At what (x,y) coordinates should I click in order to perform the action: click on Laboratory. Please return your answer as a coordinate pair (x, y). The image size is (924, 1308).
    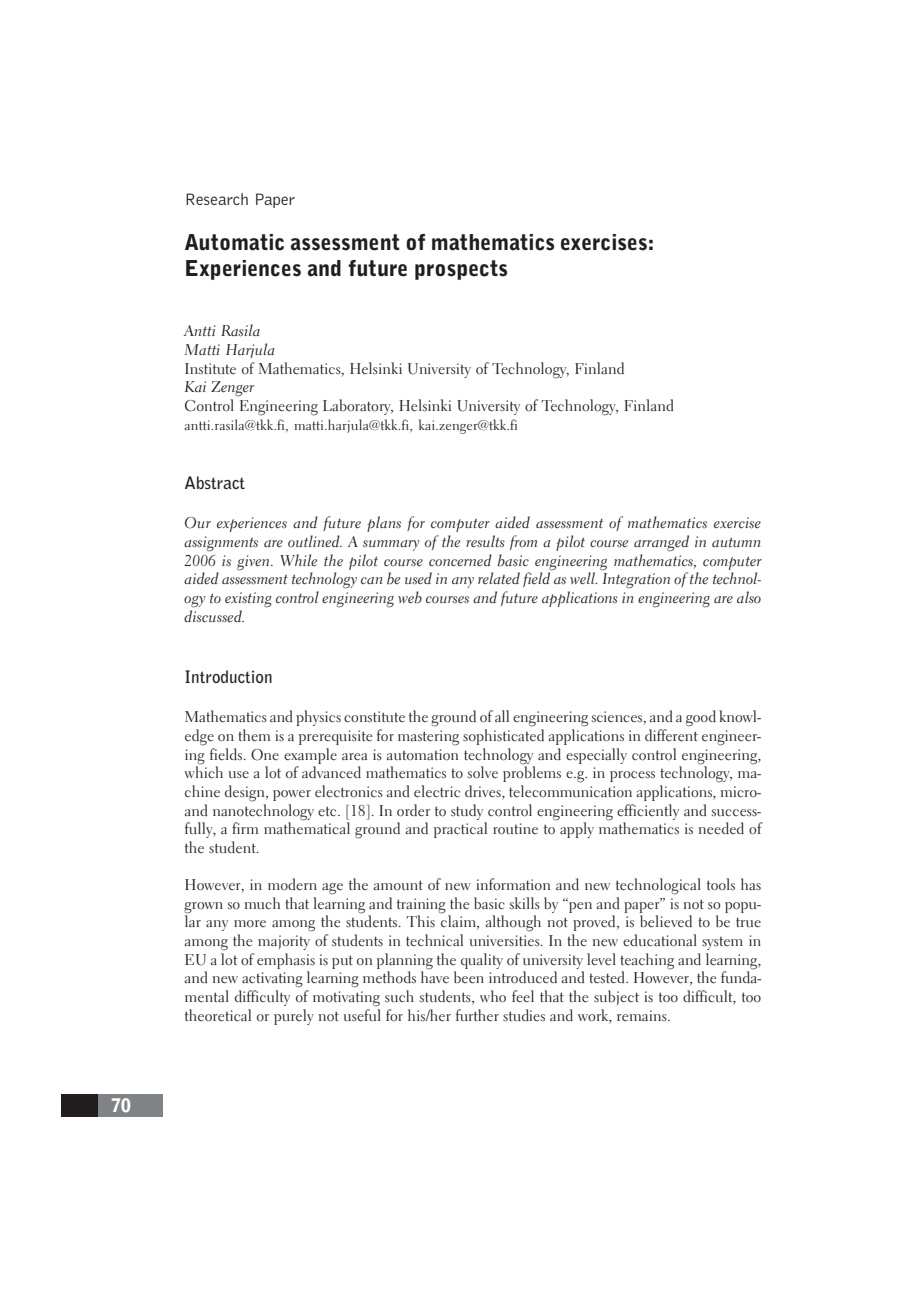
    Looking at the image, I should click on (358, 407).
